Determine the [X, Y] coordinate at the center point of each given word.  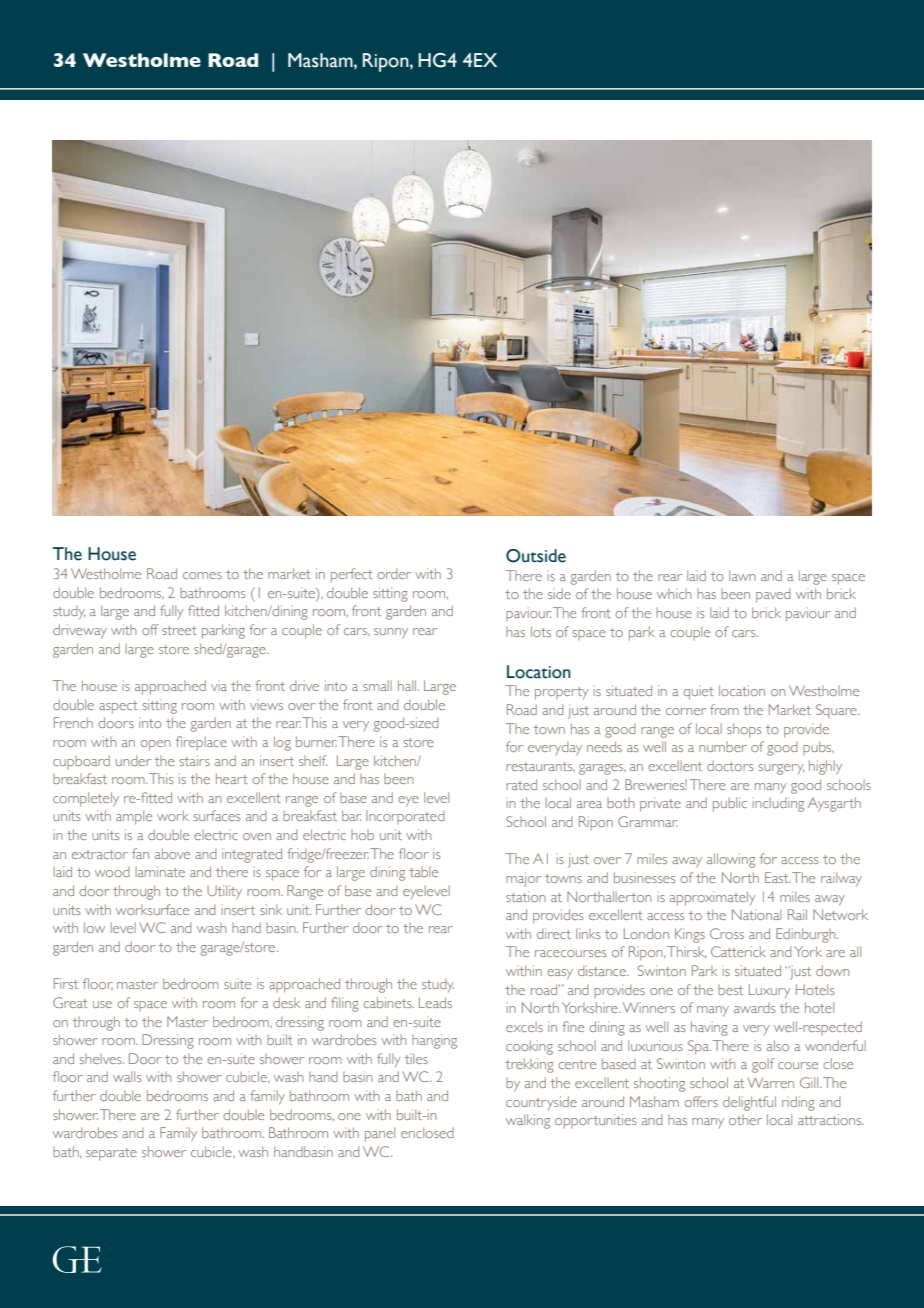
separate [111, 1154]
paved [773, 596]
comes [202, 575]
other [745, 1120]
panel [380, 1134]
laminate [160, 871]
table [423, 871]
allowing [731, 860]
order [394, 574]
